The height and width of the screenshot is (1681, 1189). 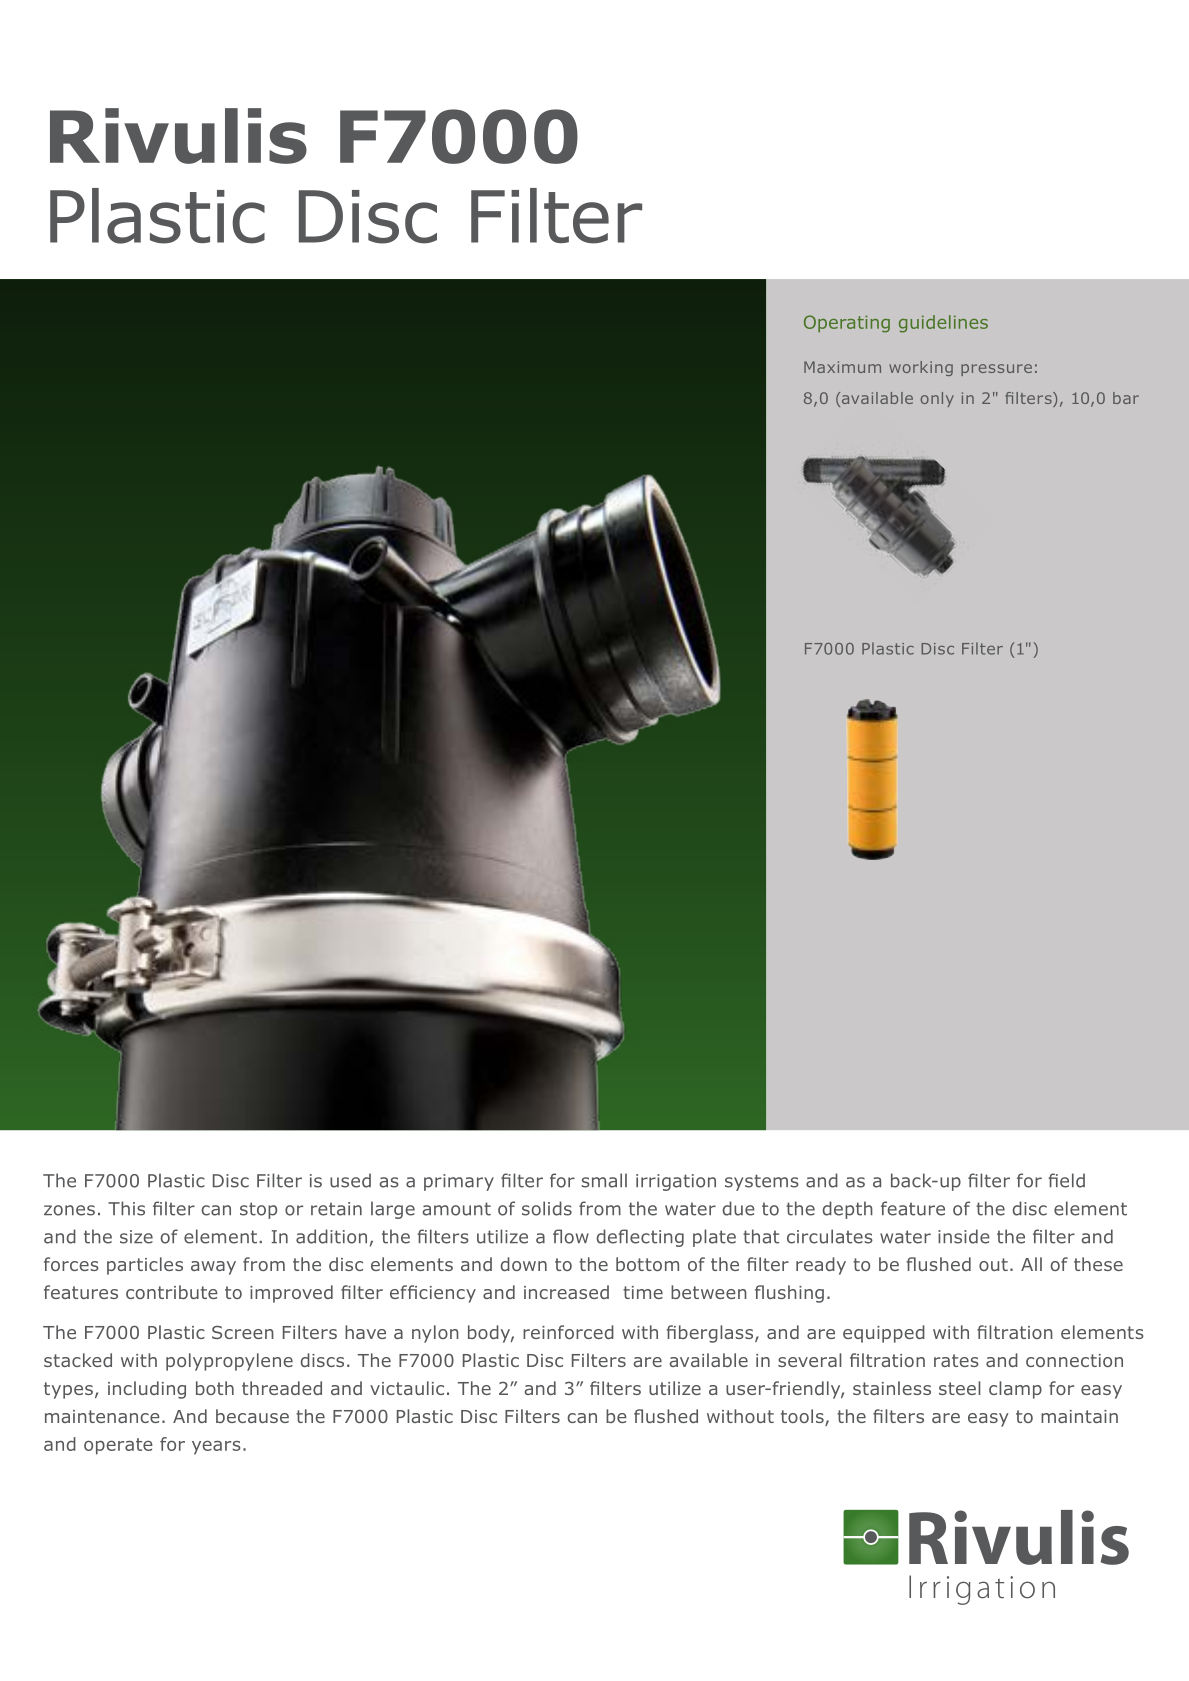 I want to click on field, so click(x=1066, y=1180).
